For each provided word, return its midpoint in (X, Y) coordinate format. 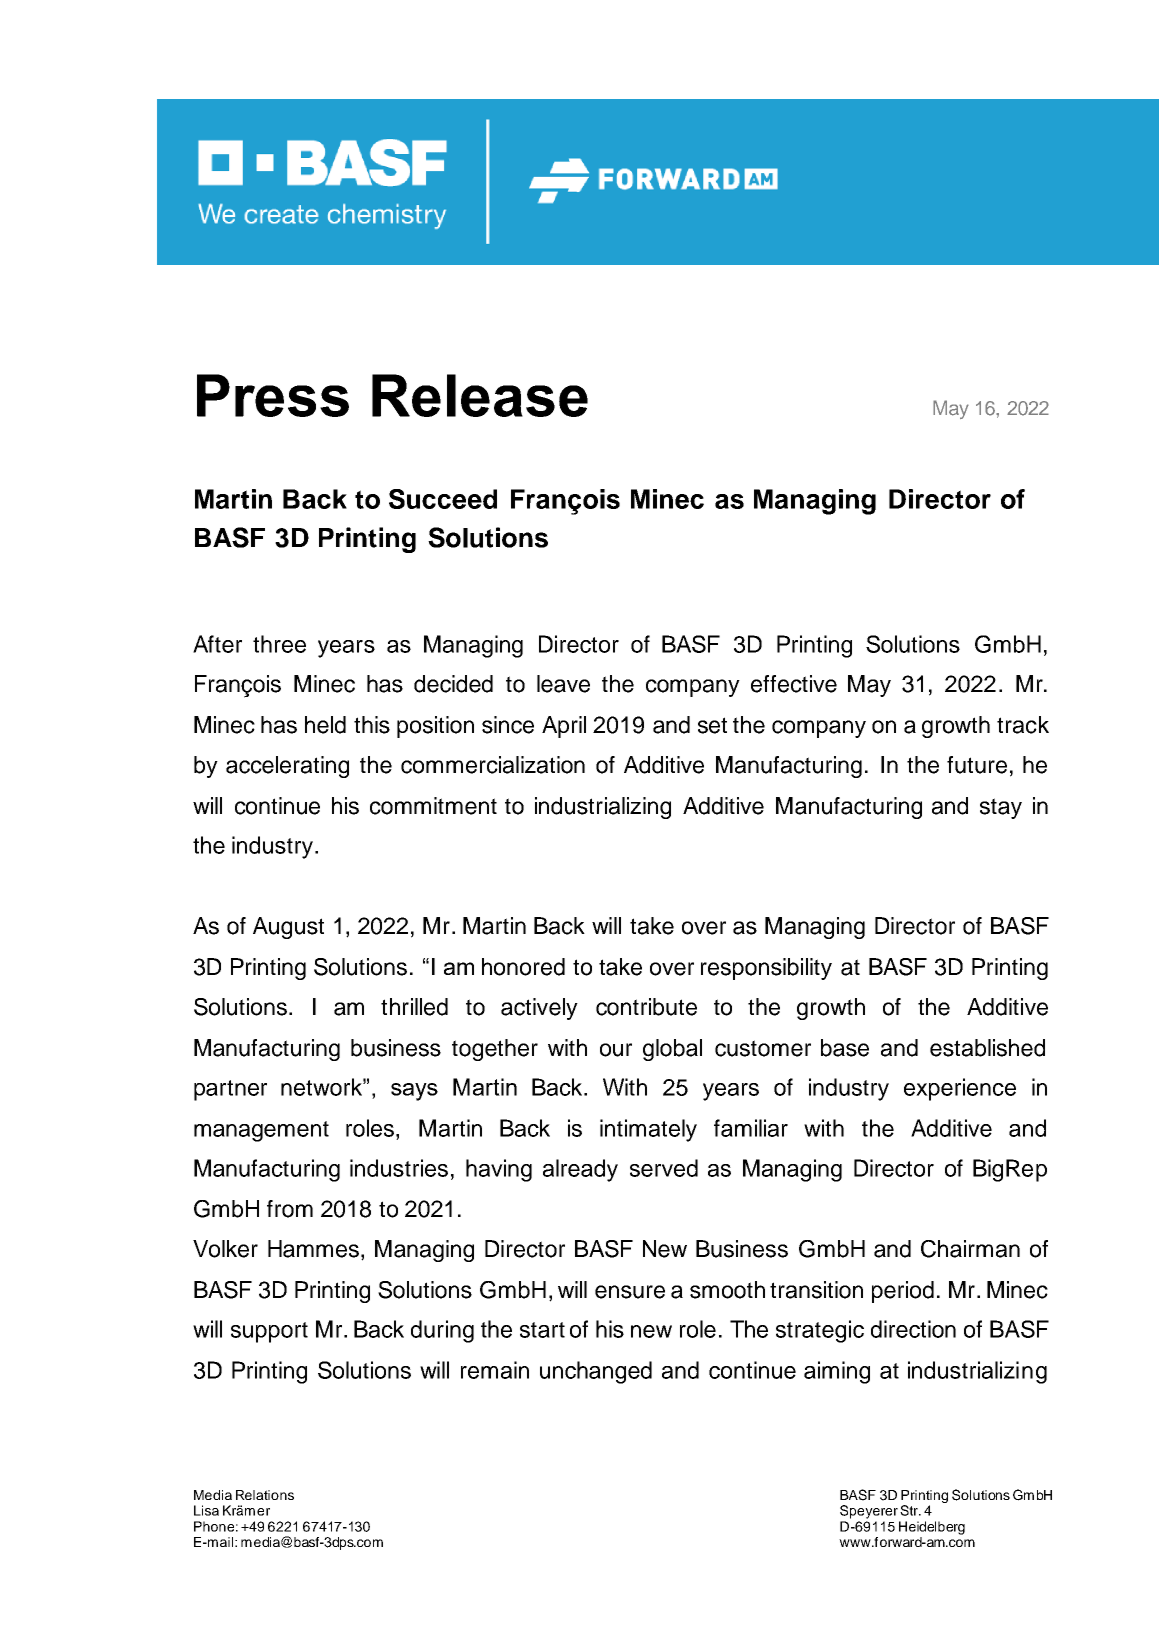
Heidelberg (932, 1528)
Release (480, 395)
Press (273, 395)
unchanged (596, 1372)
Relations (265, 1495)
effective (794, 684)
